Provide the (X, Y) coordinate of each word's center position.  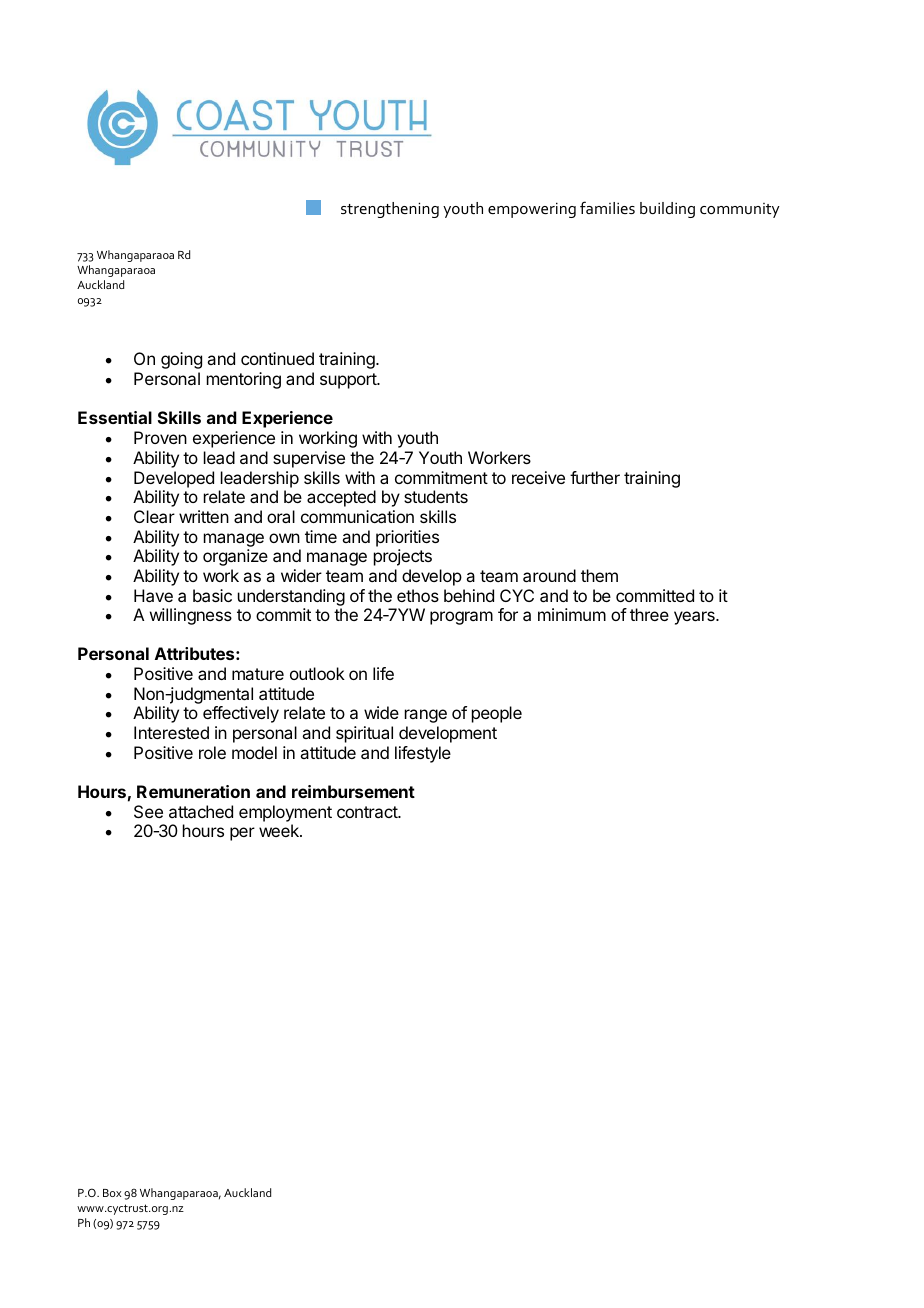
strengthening (390, 210)
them (599, 575)
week (280, 830)
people (497, 714)
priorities (407, 538)
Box (112, 1193)
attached (201, 811)
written (204, 516)
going (181, 360)
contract (368, 812)
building (667, 210)
